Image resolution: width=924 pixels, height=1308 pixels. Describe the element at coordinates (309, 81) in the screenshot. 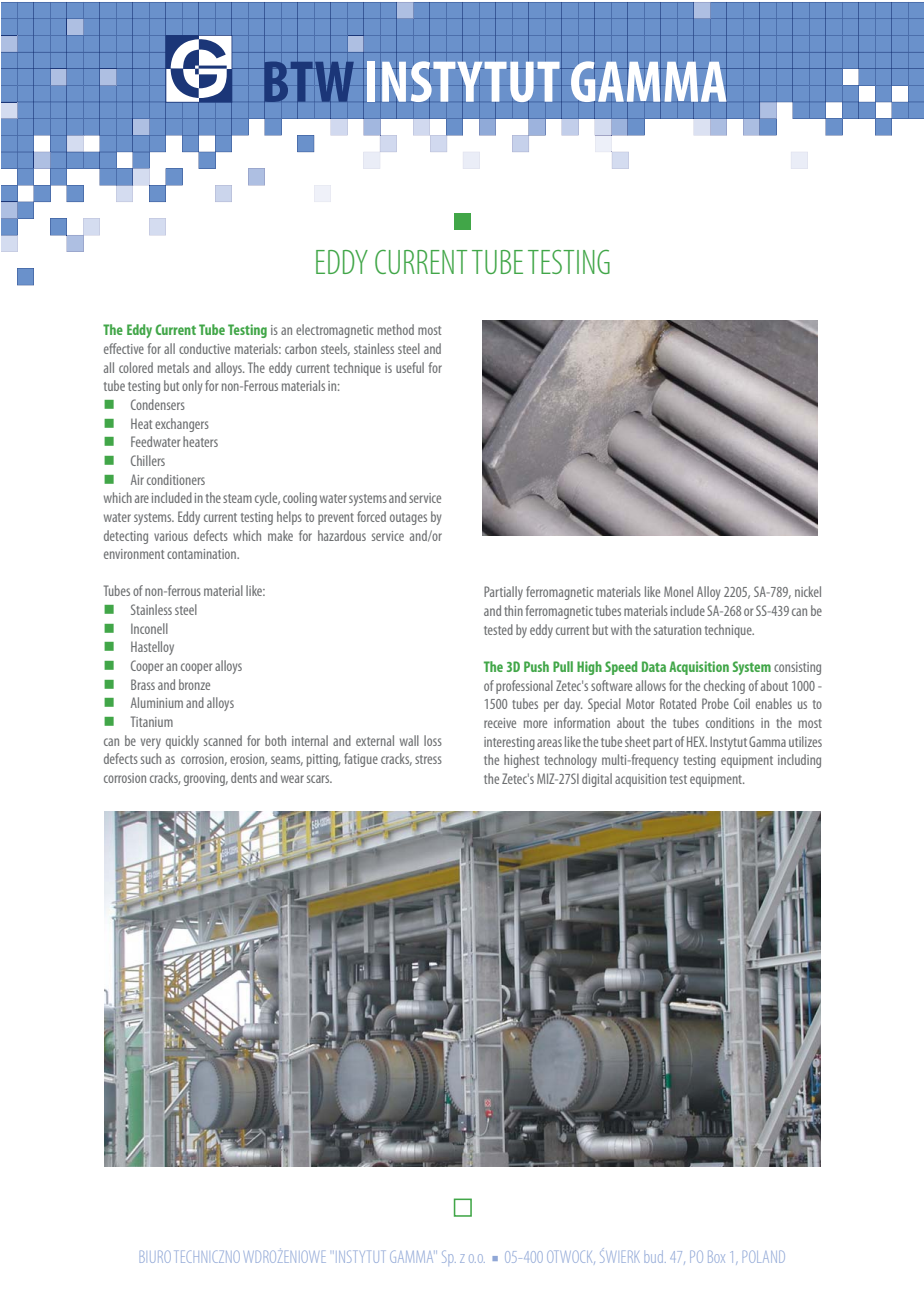

I see `BTW` at that location.
